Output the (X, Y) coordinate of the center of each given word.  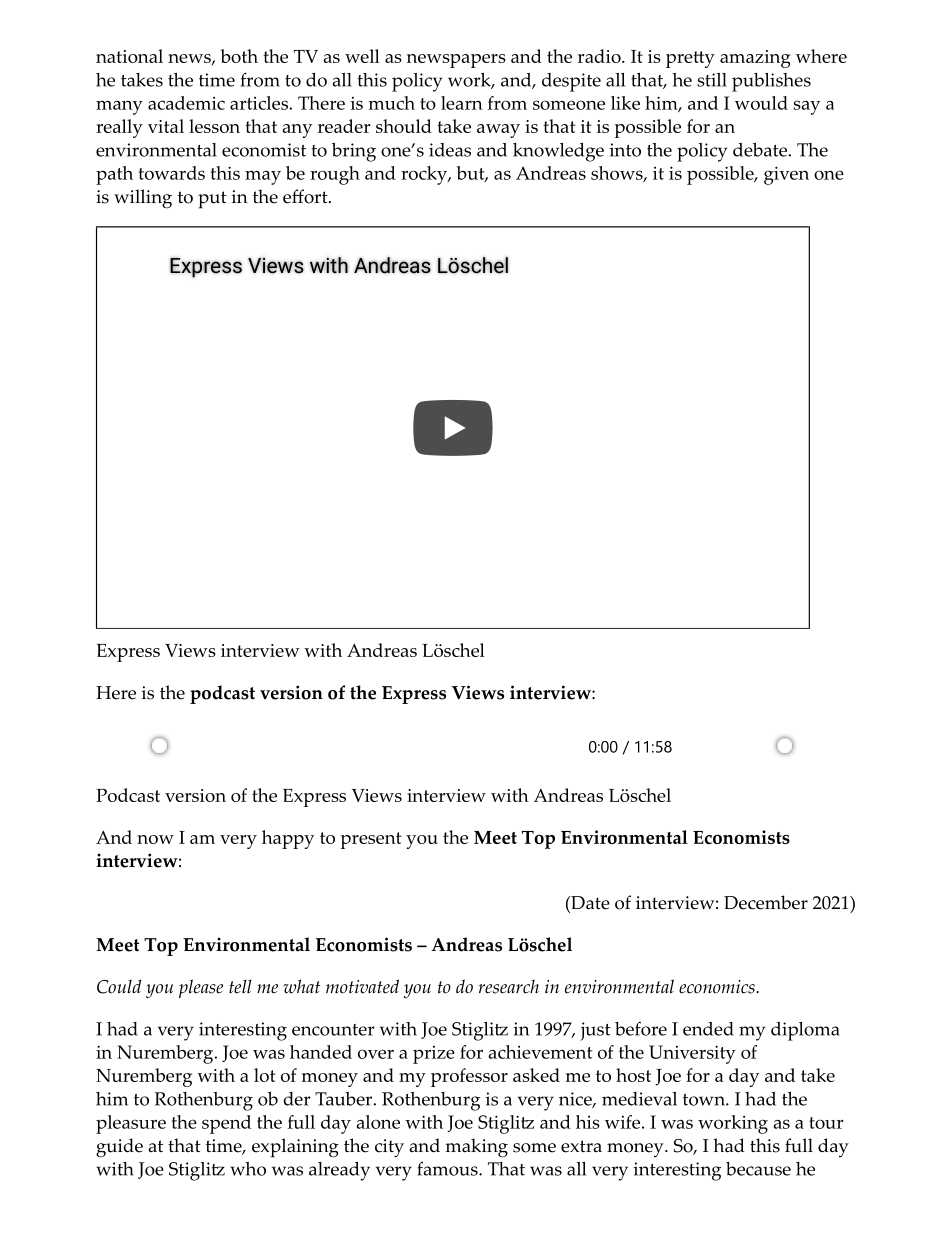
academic (186, 103)
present (371, 840)
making (476, 1148)
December (766, 902)
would (761, 103)
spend (226, 1124)
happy (288, 839)
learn (462, 103)
